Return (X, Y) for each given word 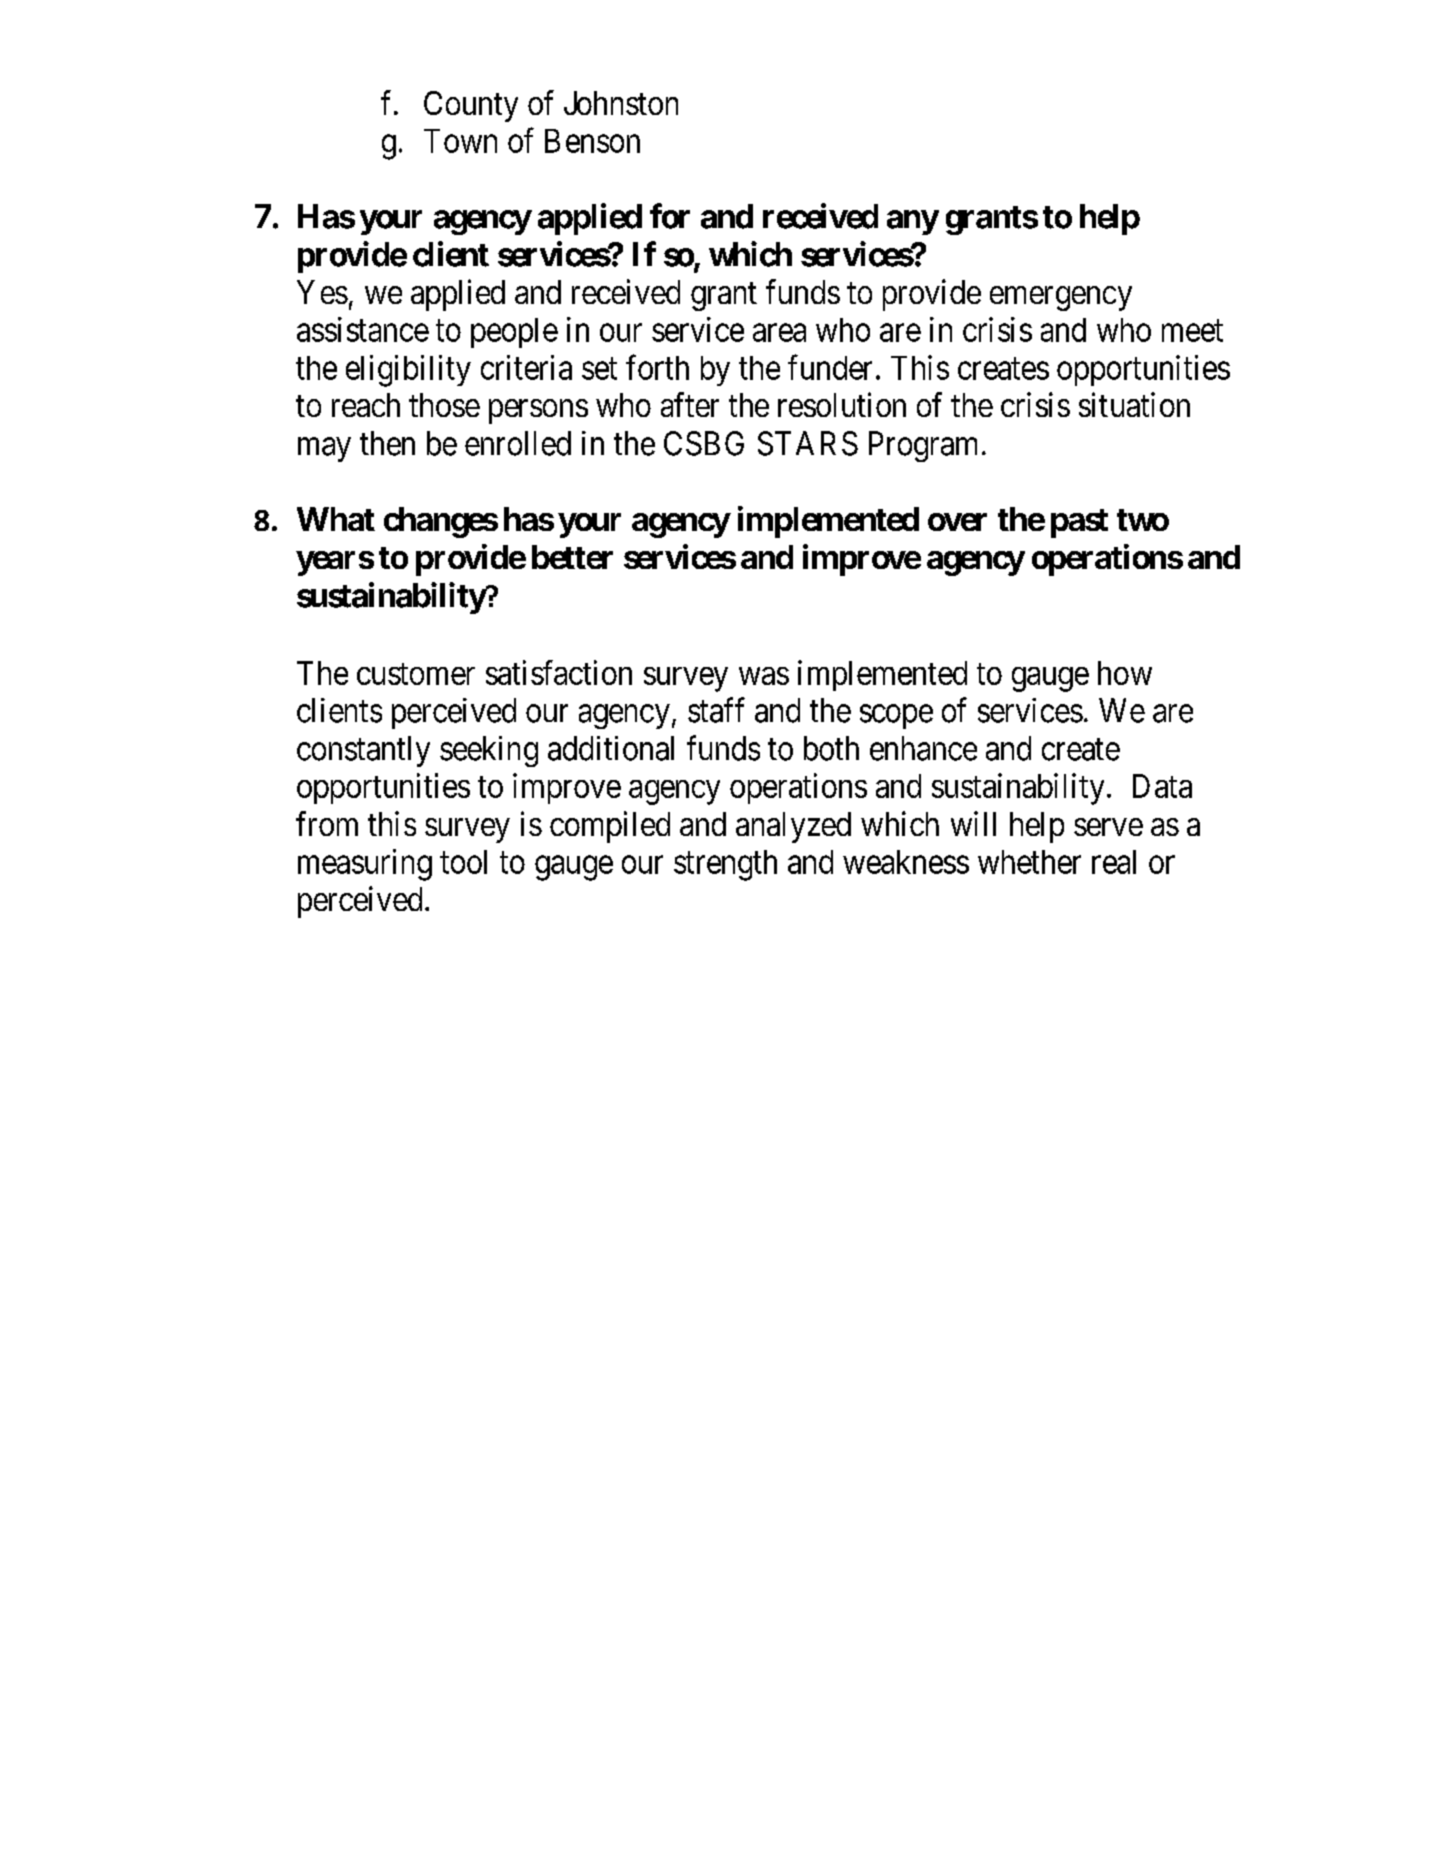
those (444, 405)
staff (716, 710)
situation (1134, 404)
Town (460, 141)
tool (463, 862)
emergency (1061, 298)
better (572, 557)
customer (416, 674)
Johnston (621, 103)
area (779, 333)
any (913, 222)
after (690, 404)
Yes (322, 292)
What (336, 519)
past (1079, 523)
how (1125, 673)
